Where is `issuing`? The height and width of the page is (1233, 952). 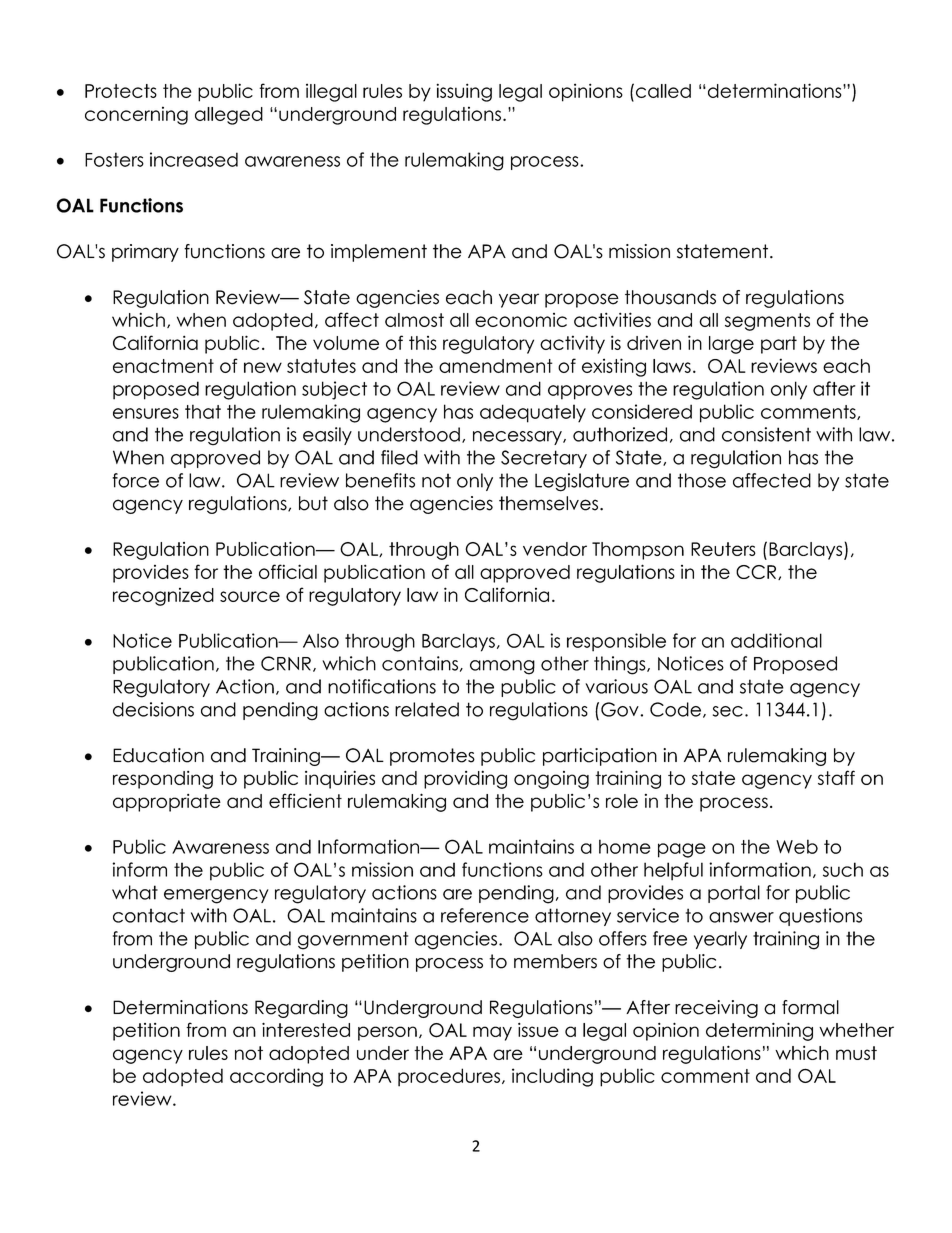 issuing is located at coordinates (464, 92).
